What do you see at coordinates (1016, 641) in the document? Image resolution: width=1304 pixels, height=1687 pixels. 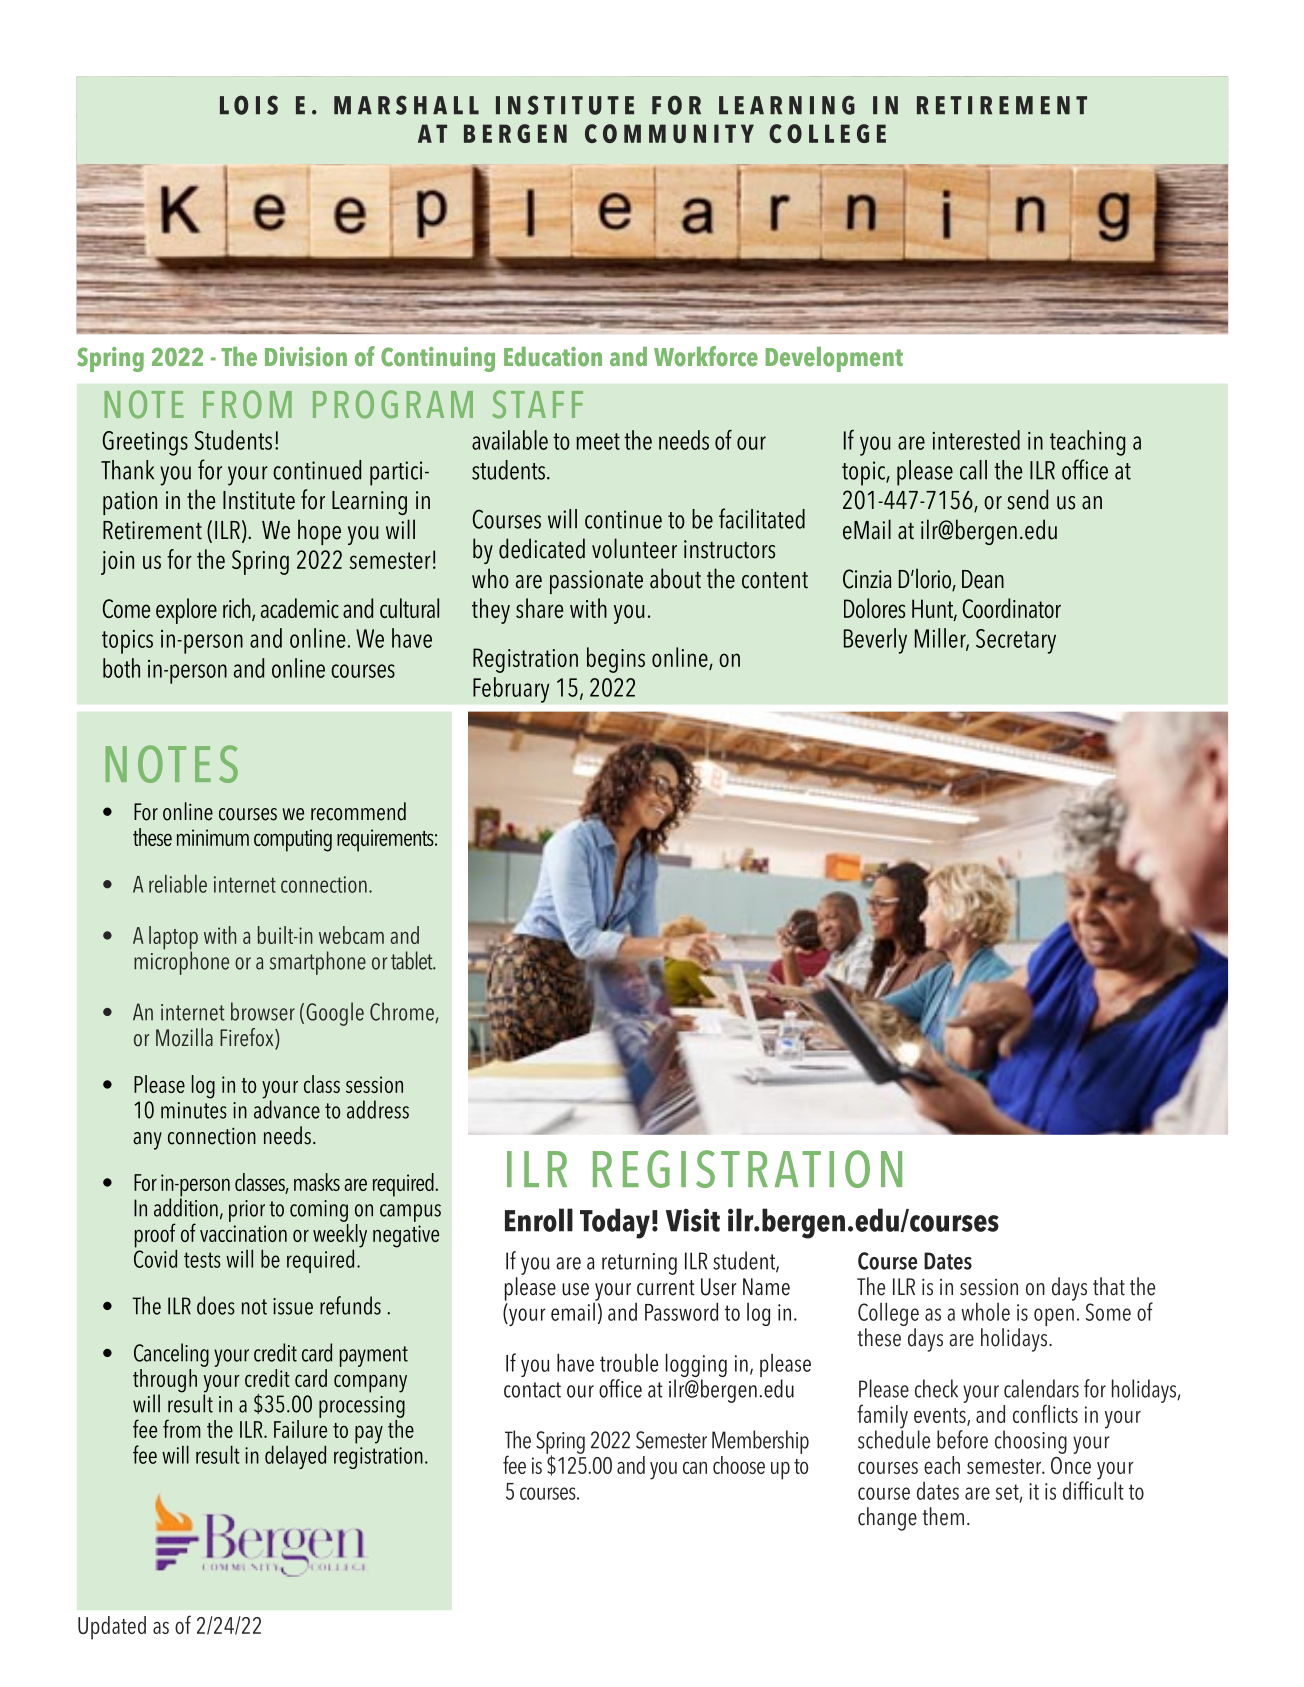 I see `Secretary` at bounding box center [1016, 641].
